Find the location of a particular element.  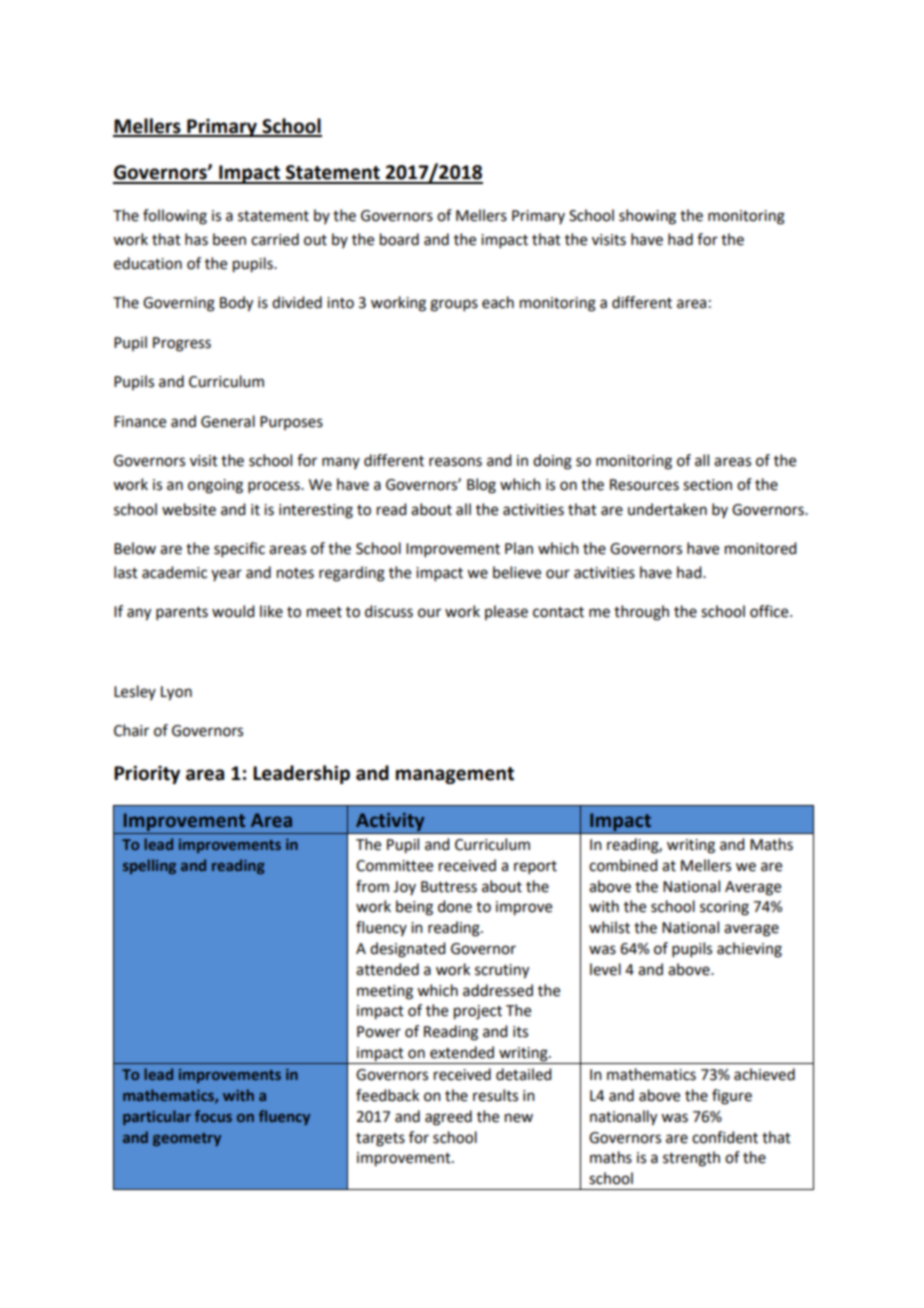

geometry is located at coordinates (187, 1139).
